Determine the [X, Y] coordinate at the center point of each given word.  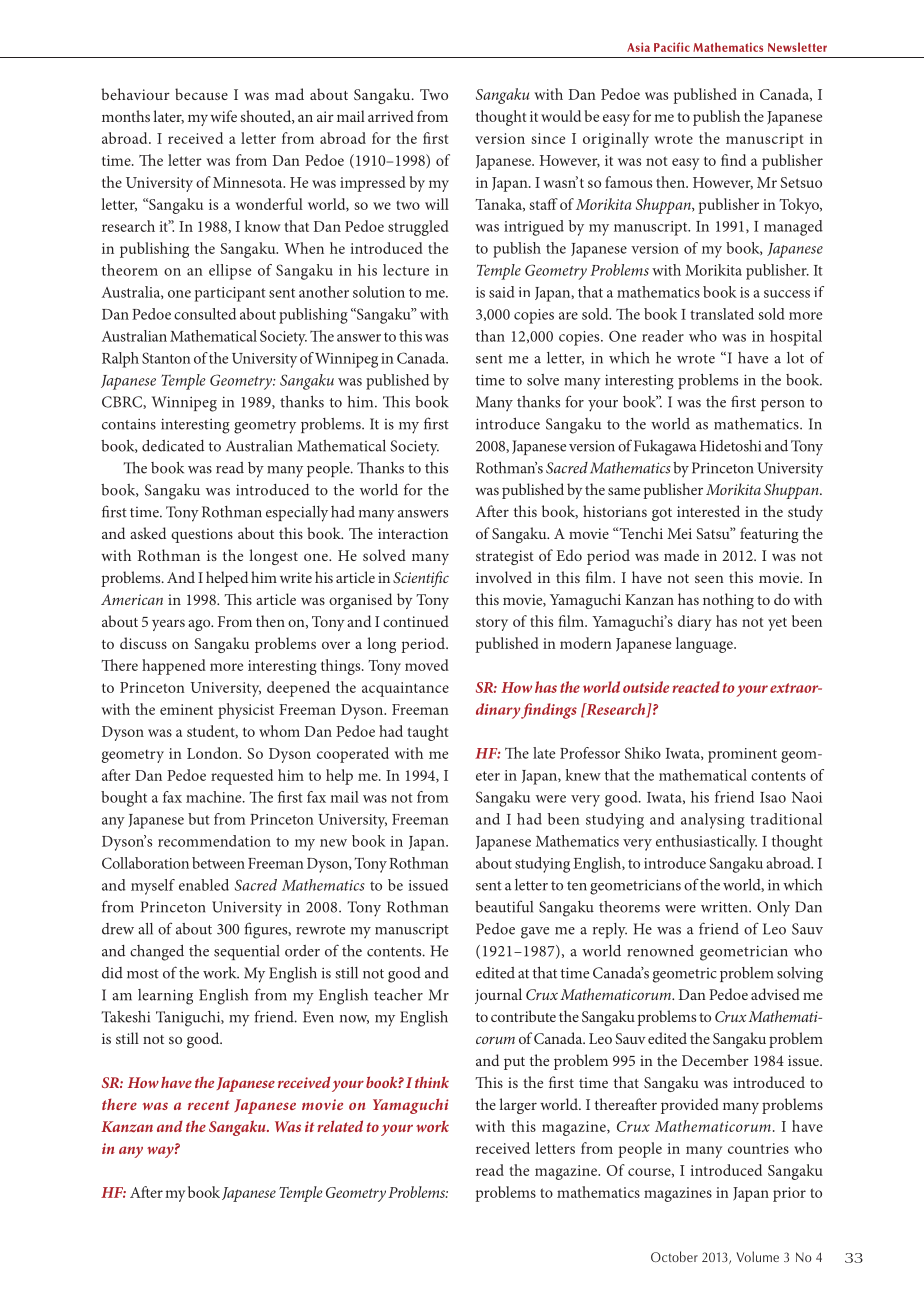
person [782, 405]
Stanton [166, 358]
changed [157, 952]
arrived [391, 116]
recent [209, 1105]
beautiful [504, 906]
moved [427, 665]
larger [518, 1106]
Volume [757, 1256]
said [502, 292]
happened [174, 667]
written [725, 907]
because [201, 94]
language [705, 645]
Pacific [672, 47]
